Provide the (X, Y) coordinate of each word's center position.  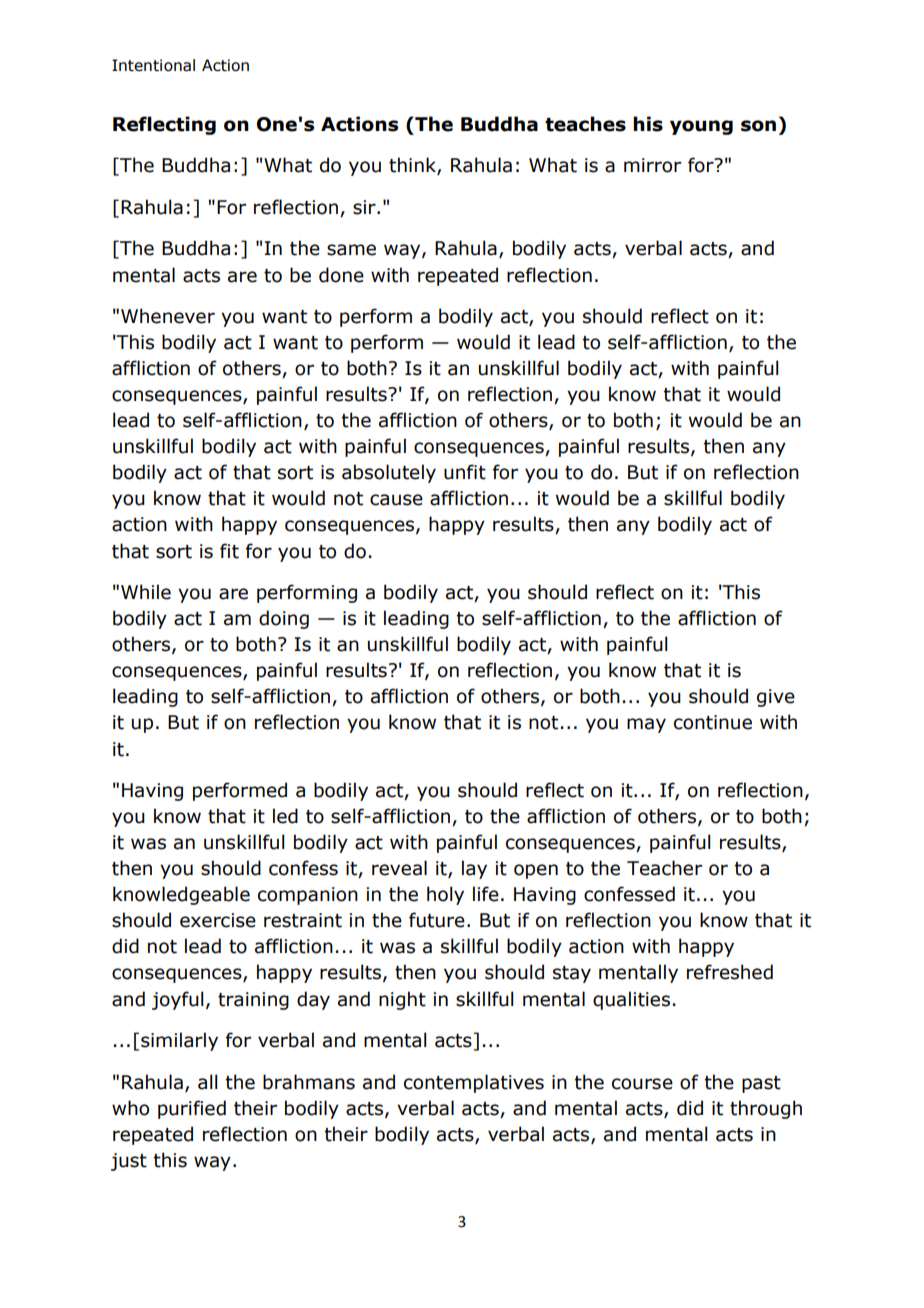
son (758, 126)
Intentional (153, 65)
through (766, 1109)
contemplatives (474, 1083)
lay (474, 869)
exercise (218, 920)
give (776, 698)
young (701, 127)
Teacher (664, 868)
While (146, 592)
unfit (465, 472)
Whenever (168, 316)
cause (396, 500)
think (413, 166)
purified (192, 1109)
